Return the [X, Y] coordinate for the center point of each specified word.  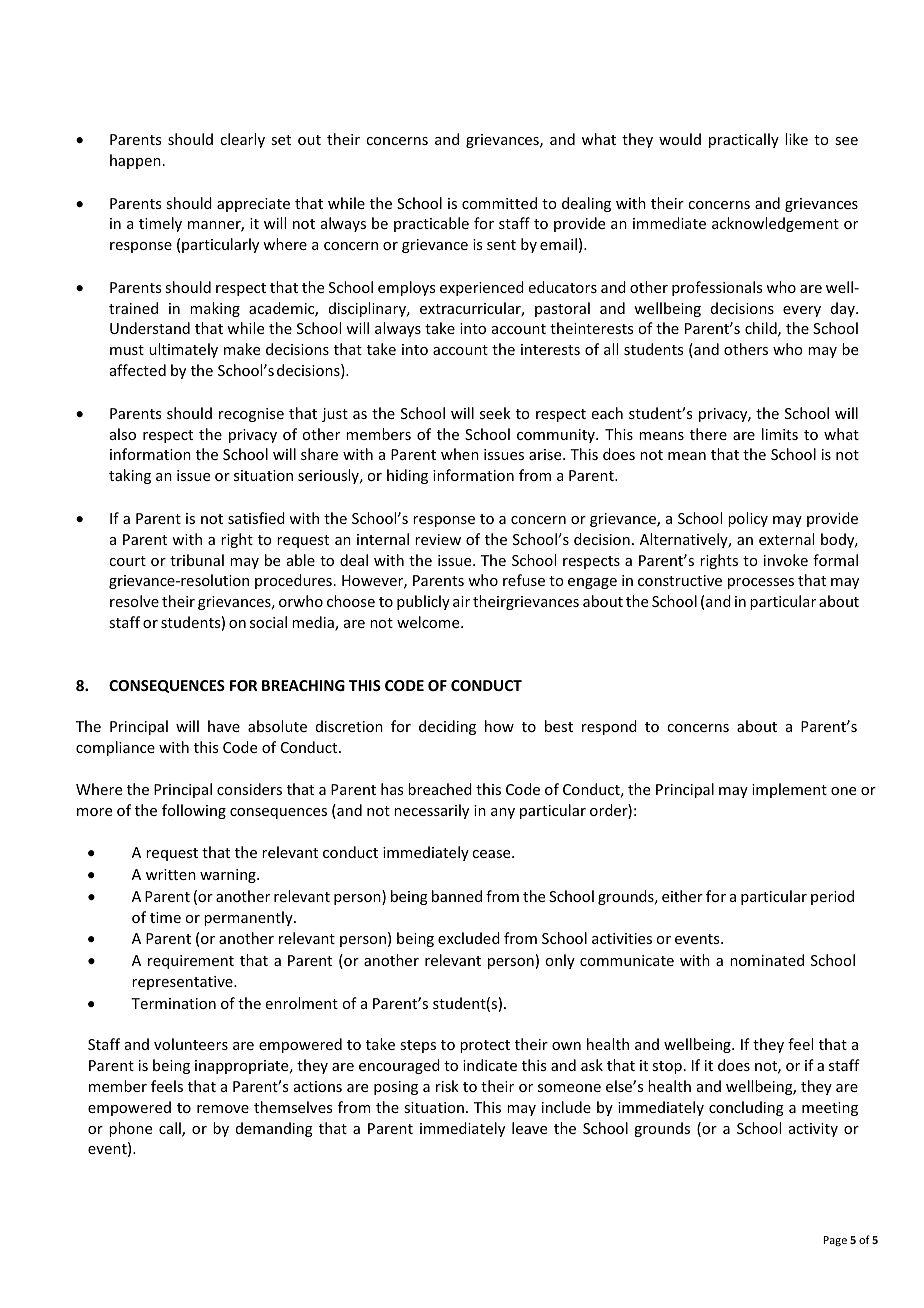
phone [130, 1129]
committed [499, 203]
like [796, 139]
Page [835, 1241]
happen [135, 161]
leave [529, 1128]
